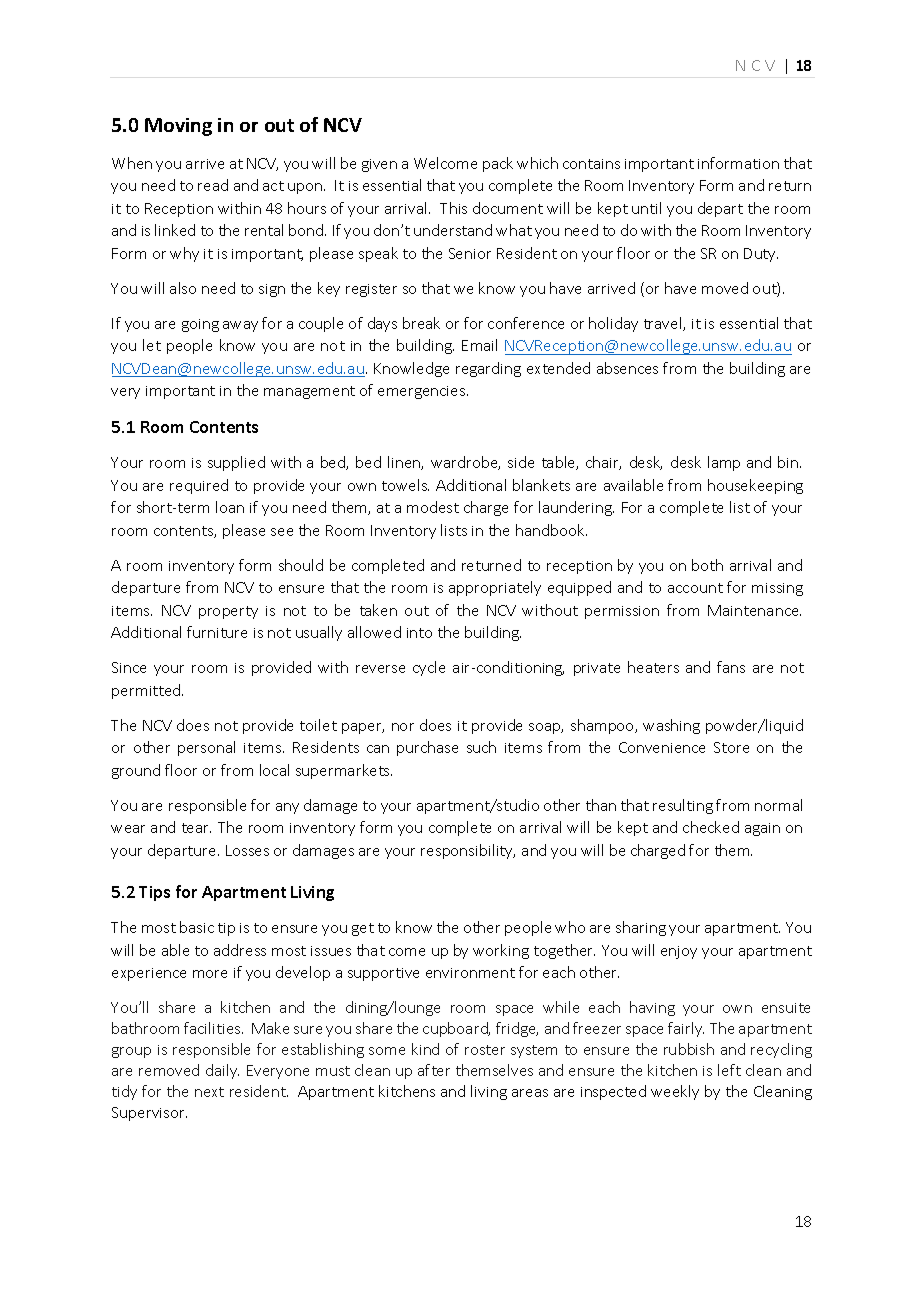  I want to click on pack, so click(498, 164).
